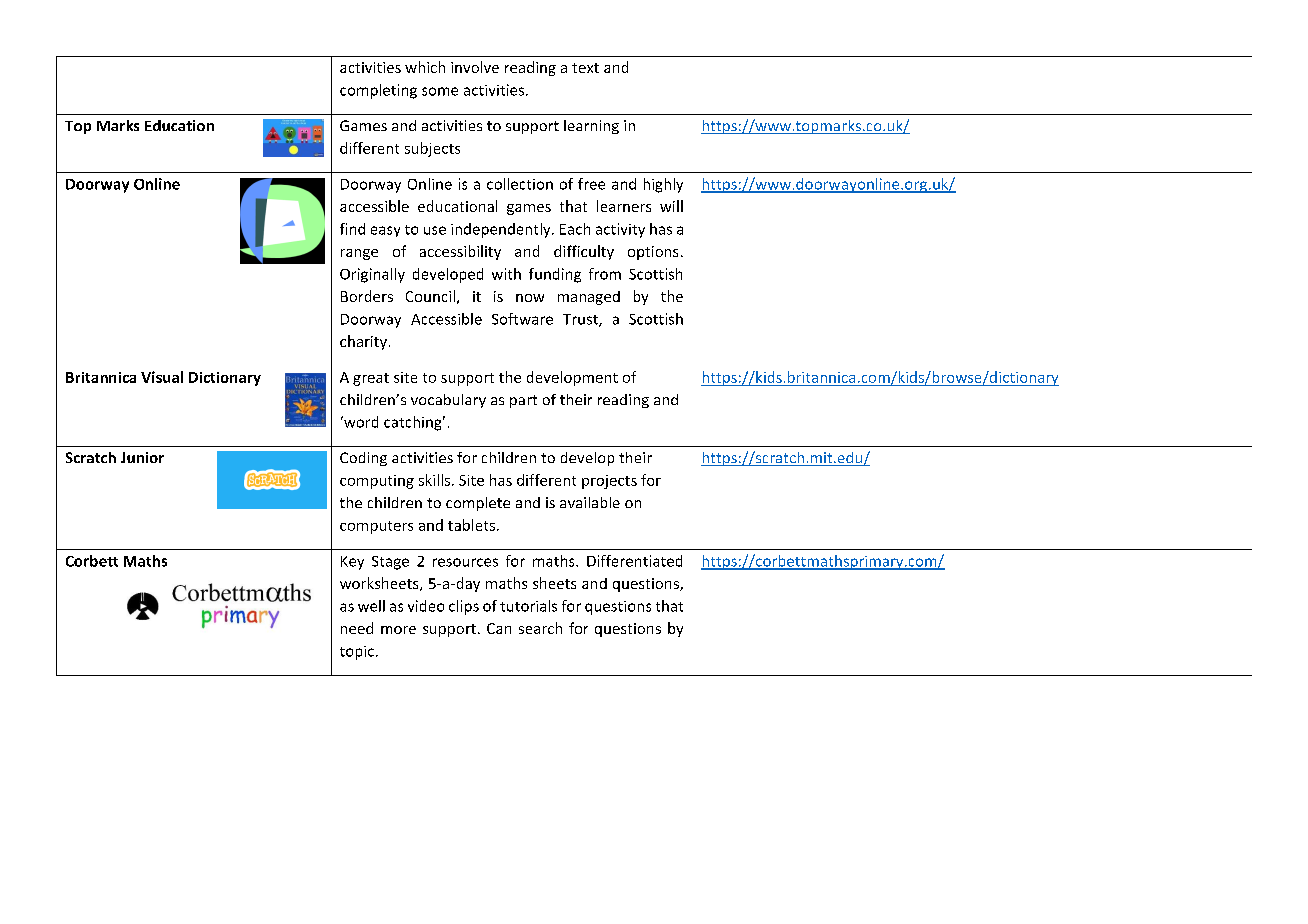 The height and width of the page is (924, 1308). What do you see at coordinates (398, 630) in the page?
I see `more` at bounding box center [398, 630].
